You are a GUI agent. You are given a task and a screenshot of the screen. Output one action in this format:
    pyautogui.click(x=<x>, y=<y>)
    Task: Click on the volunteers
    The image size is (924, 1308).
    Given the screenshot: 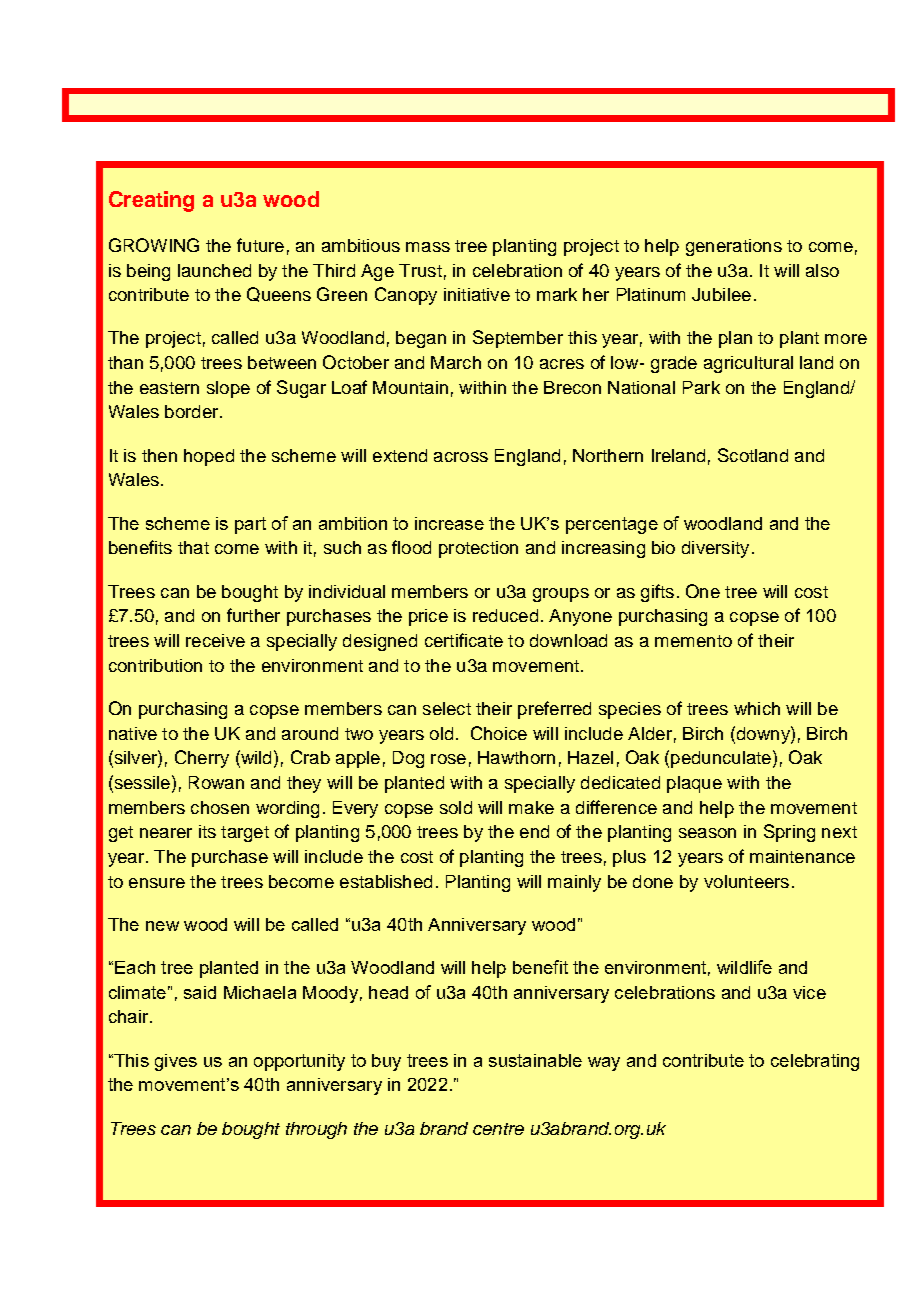 What is the action you would take?
    pyautogui.click(x=746, y=881)
